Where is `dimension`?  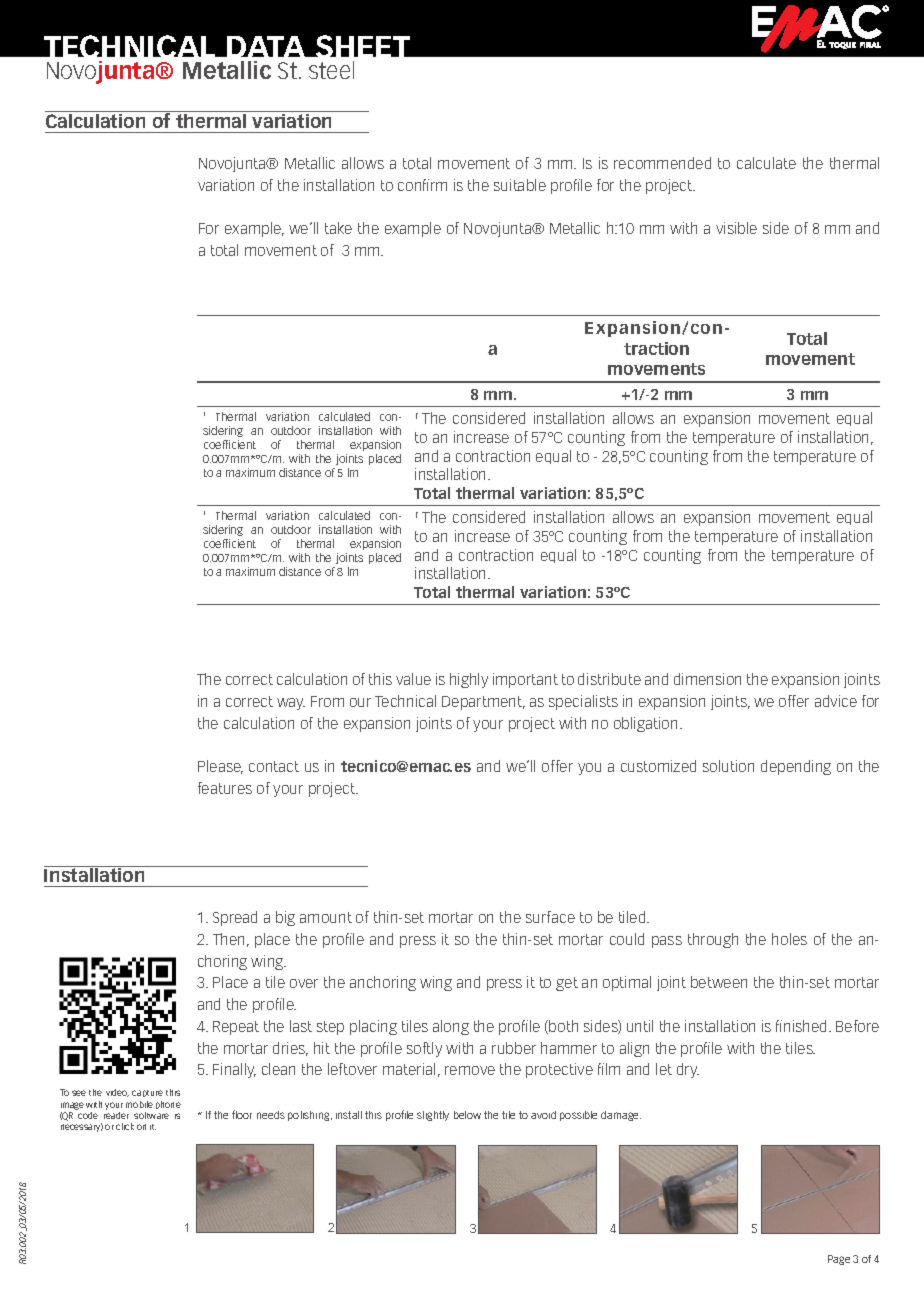
dimension is located at coordinates (707, 679).
